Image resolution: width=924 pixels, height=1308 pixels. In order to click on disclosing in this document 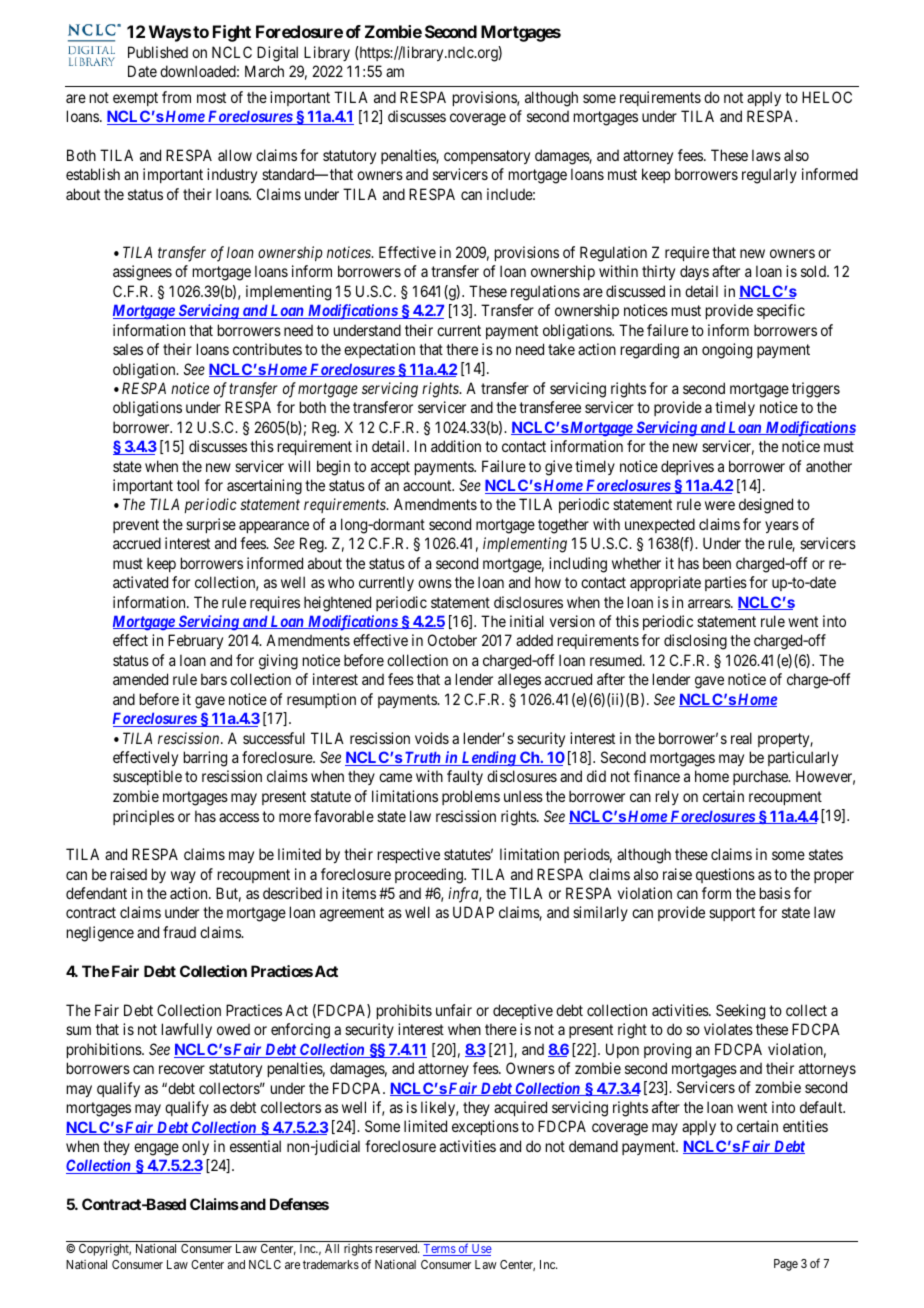, I will do `click(695, 642)`.
